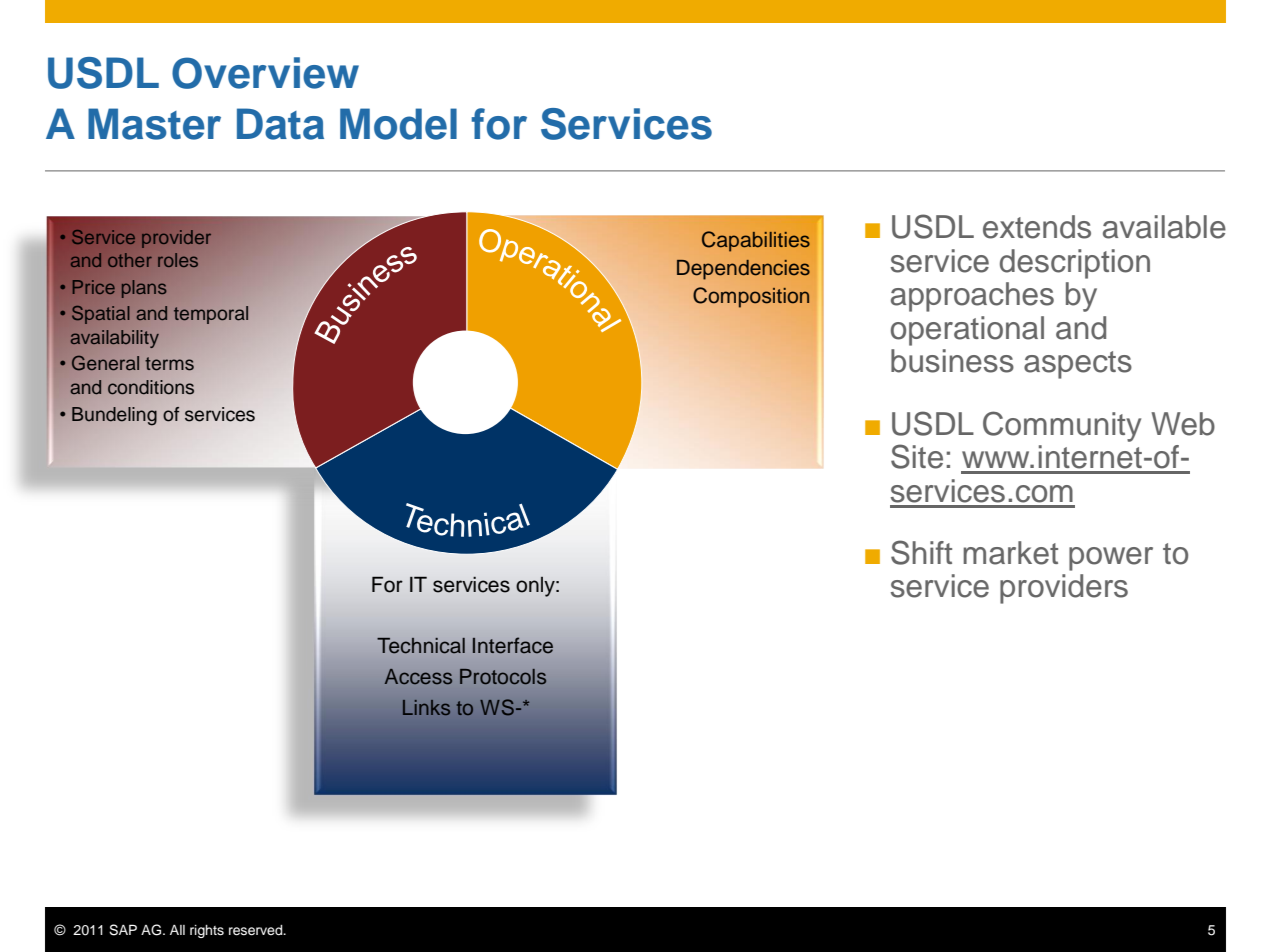 The height and width of the screenshot is (952, 1270). What do you see at coordinates (207, 931) in the screenshot?
I see `rights` at bounding box center [207, 931].
